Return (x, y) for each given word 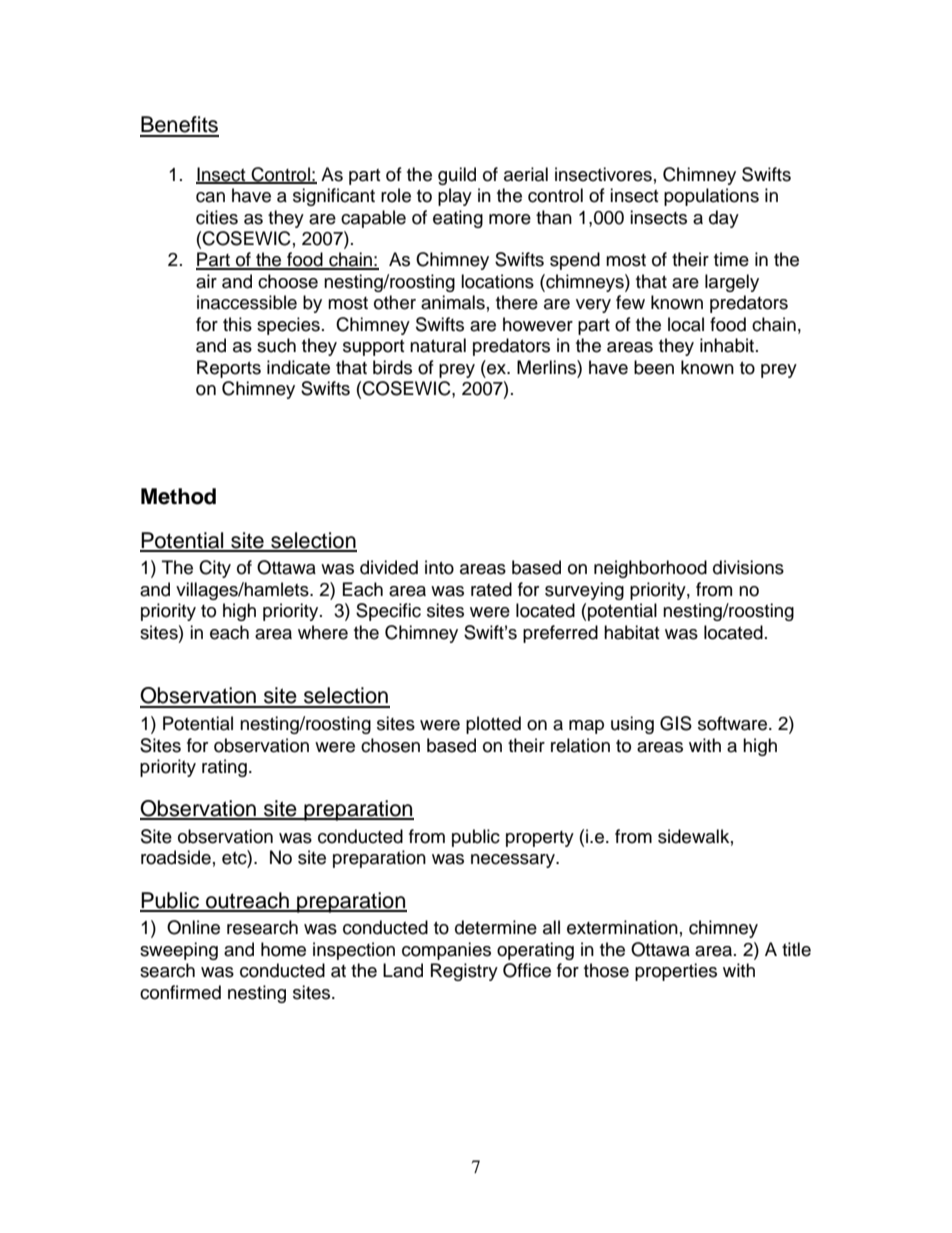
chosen (390, 745)
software (734, 723)
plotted (493, 725)
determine (496, 927)
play (455, 197)
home (283, 949)
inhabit (727, 345)
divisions (748, 567)
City (215, 569)
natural (438, 345)
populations (711, 197)
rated (491, 589)
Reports (229, 369)
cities (217, 217)
